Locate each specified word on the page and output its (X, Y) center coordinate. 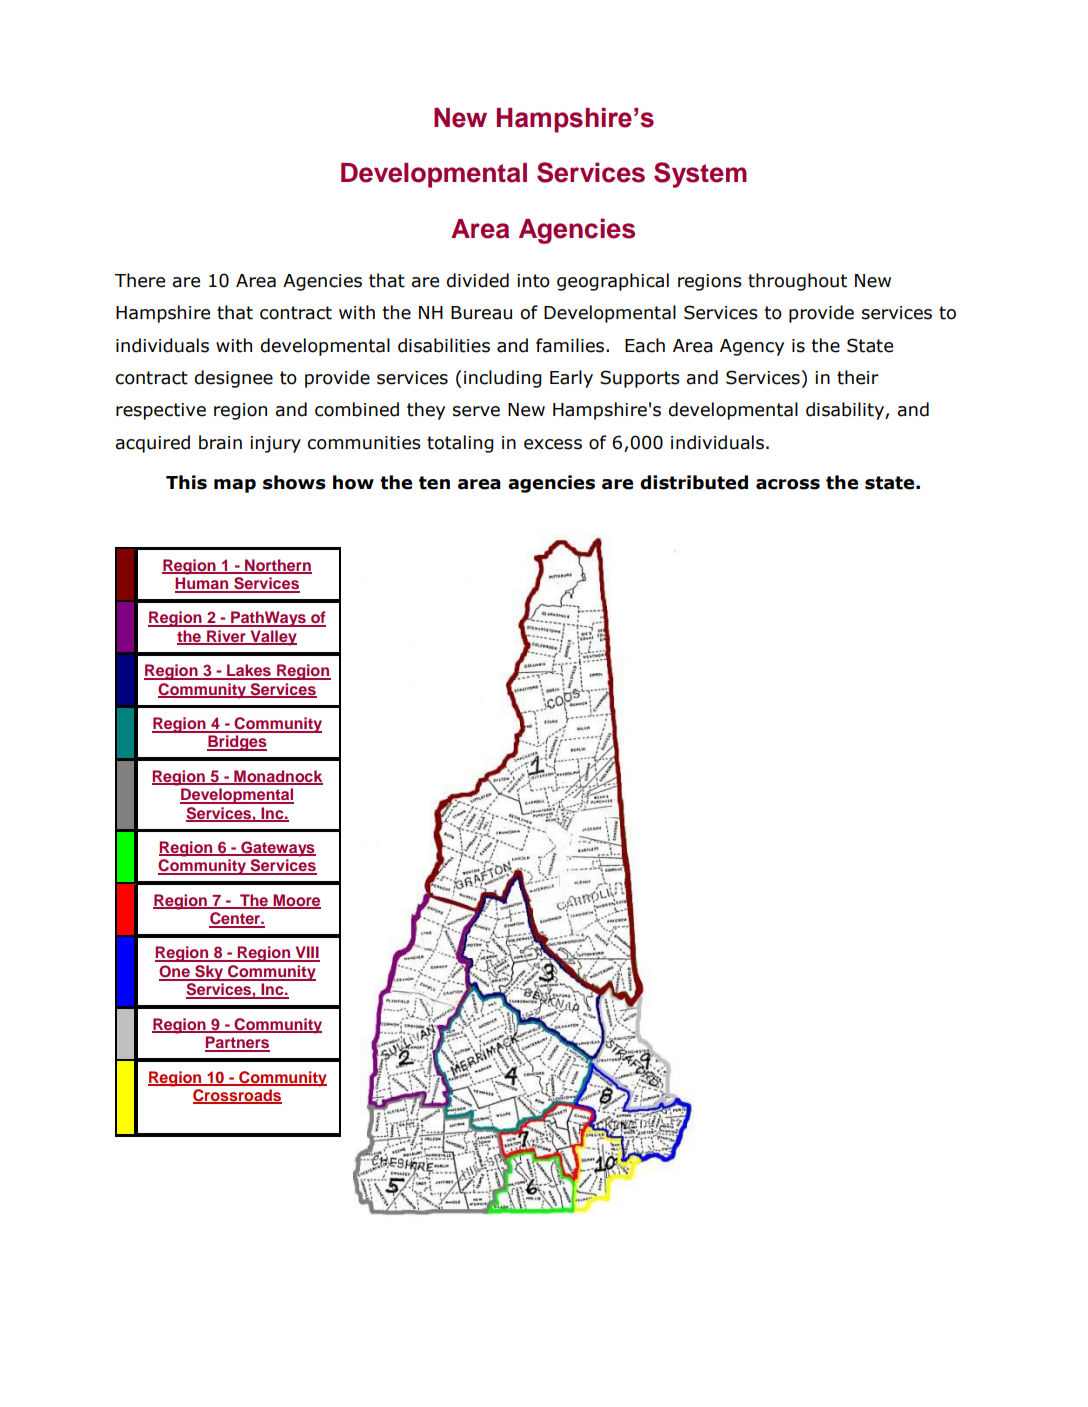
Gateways (277, 849)
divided (478, 280)
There (140, 280)
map (235, 486)
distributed (694, 482)
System (700, 175)
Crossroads (237, 1096)
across (788, 484)
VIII (306, 953)
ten (434, 483)
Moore (296, 901)
